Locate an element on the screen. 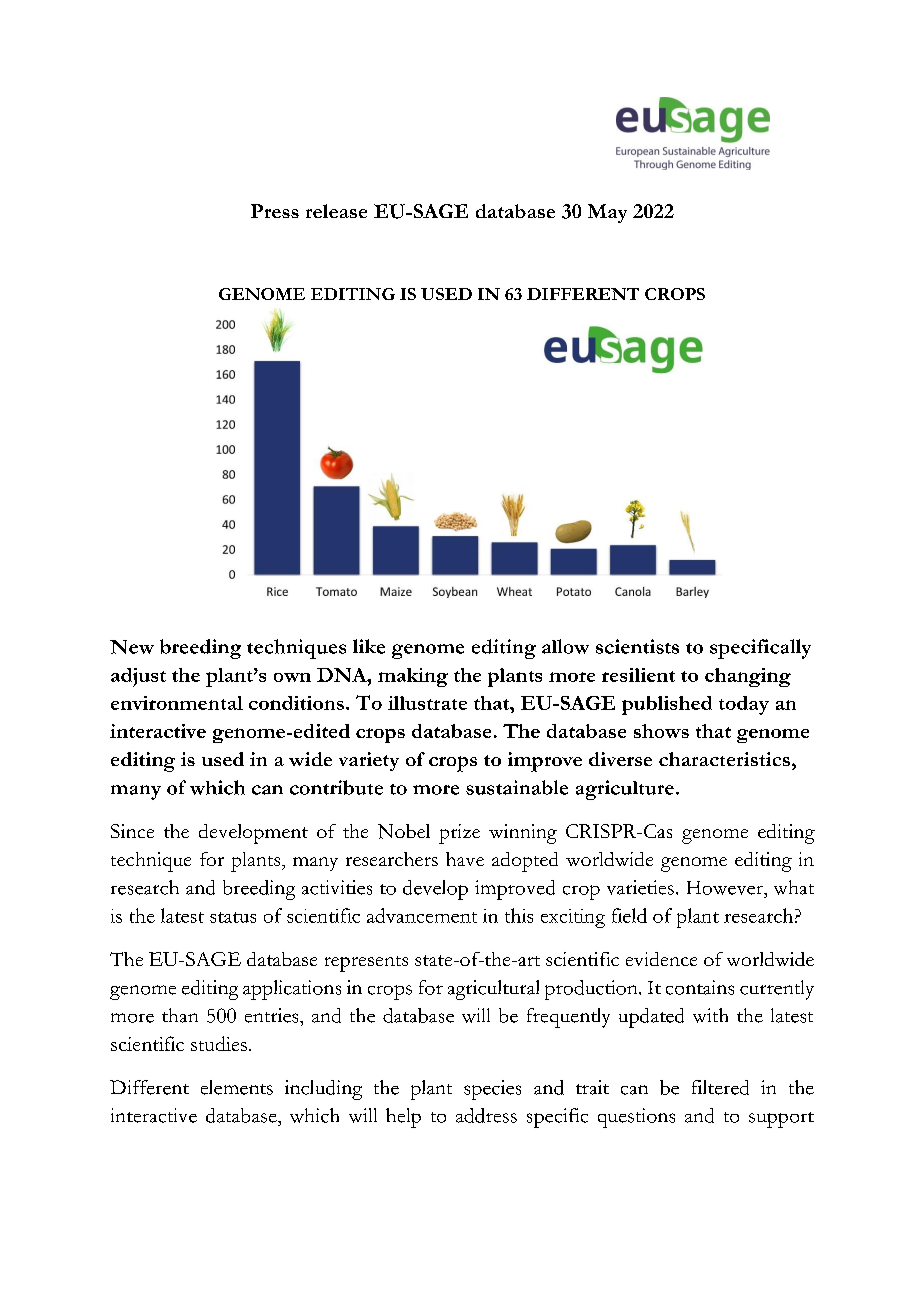 Image resolution: width=924 pixels, height=1308 pixels. have is located at coordinates (465, 859).
